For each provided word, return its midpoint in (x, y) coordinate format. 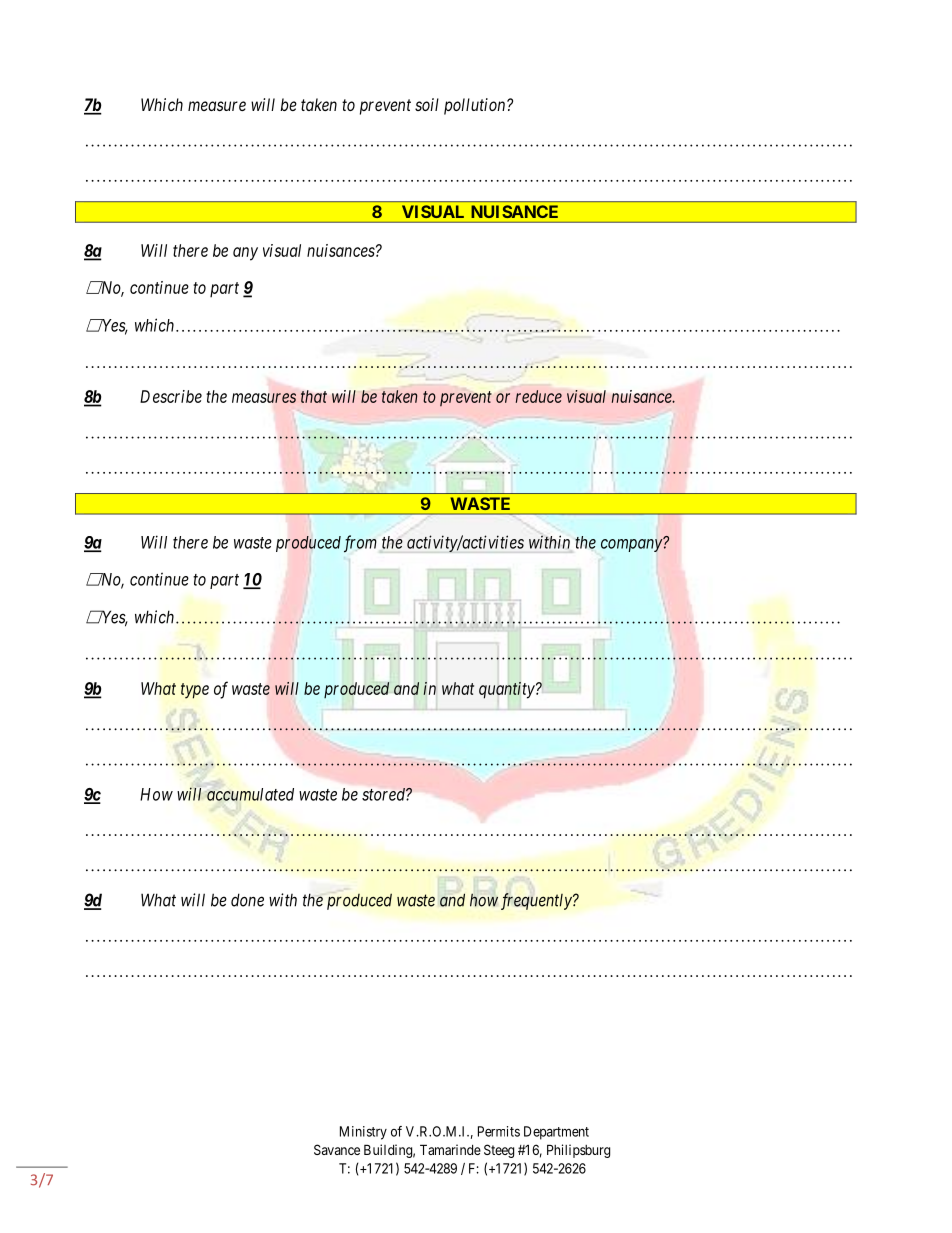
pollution (476, 106)
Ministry (363, 1133)
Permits (499, 1131)
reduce (539, 396)
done (247, 900)
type (195, 691)
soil (427, 104)
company (632, 545)
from (360, 544)
